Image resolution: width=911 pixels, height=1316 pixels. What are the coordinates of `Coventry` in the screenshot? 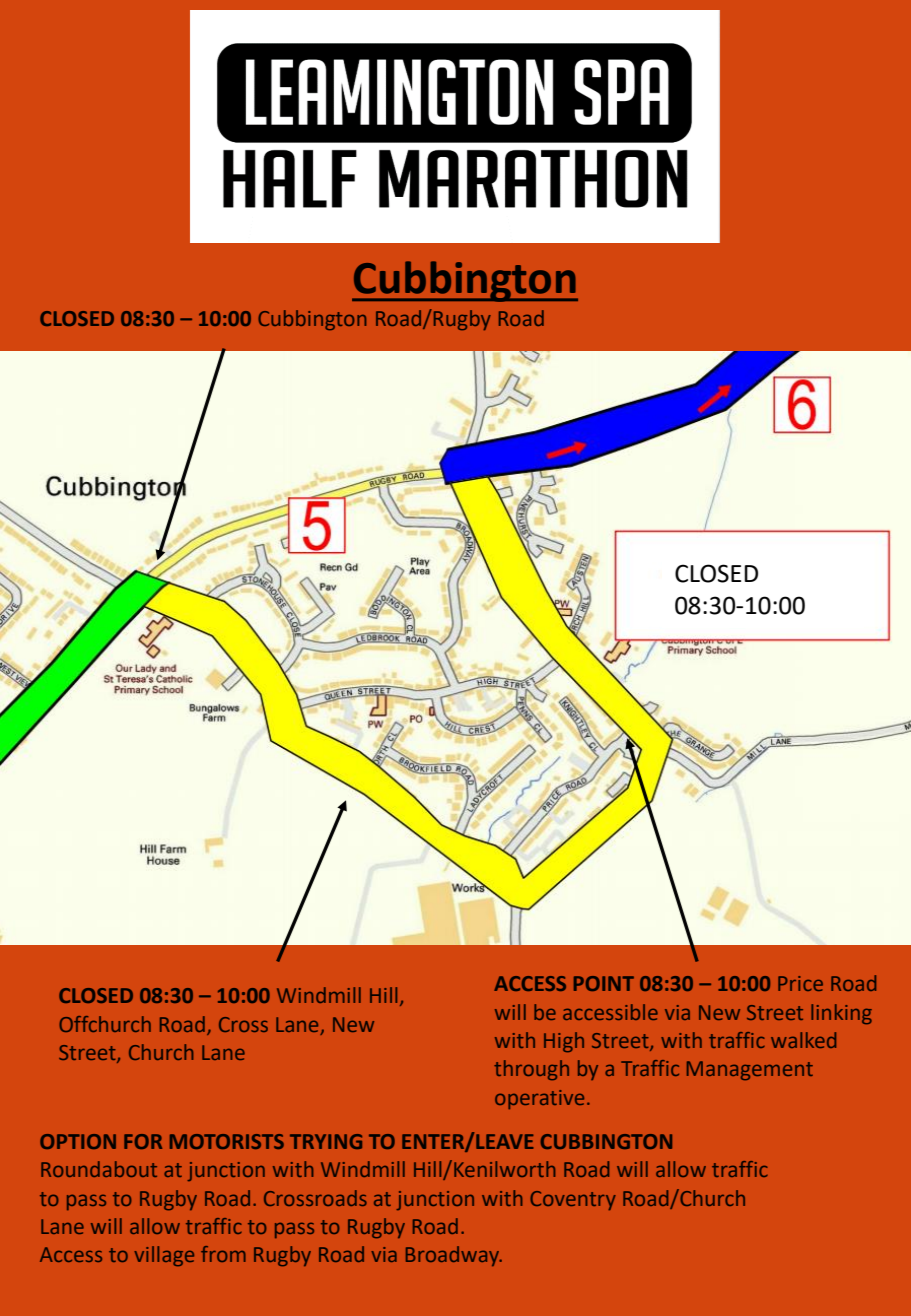 It's located at (573, 1200).
